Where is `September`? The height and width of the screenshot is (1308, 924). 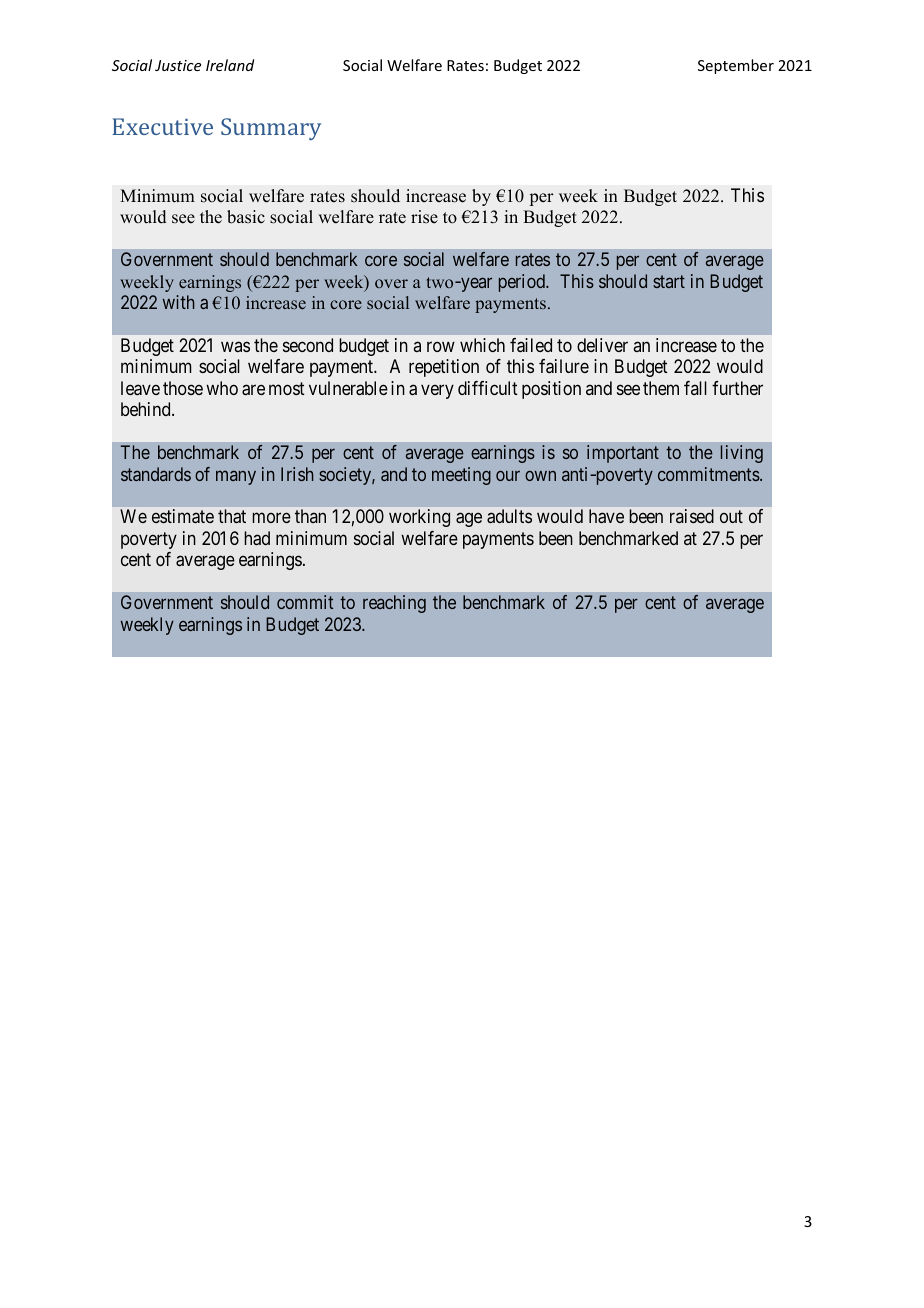
September is located at coordinates (736, 66).
